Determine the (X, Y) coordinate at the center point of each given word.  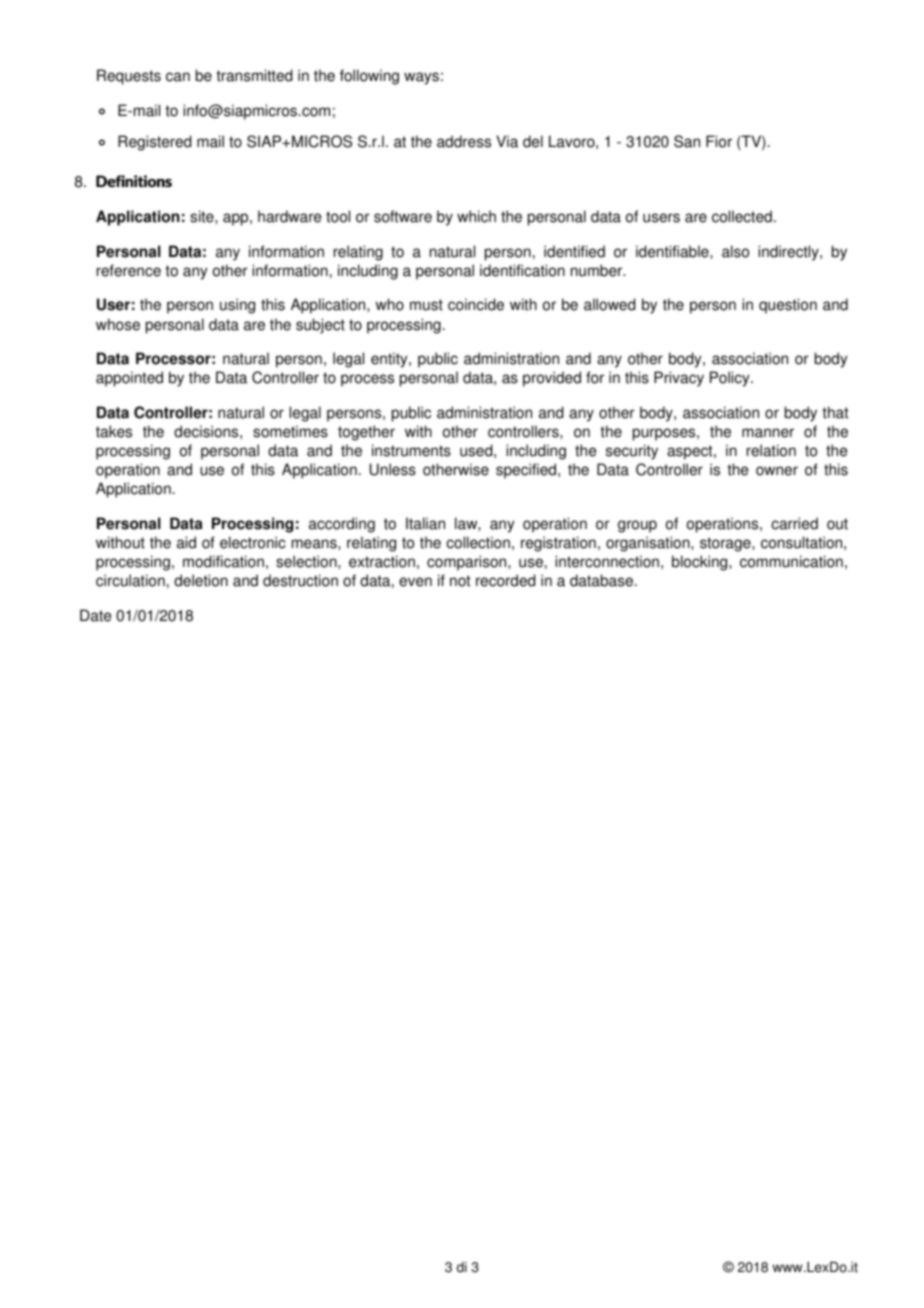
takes (114, 431)
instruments (411, 450)
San (687, 141)
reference (129, 270)
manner (768, 433)
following (369, 77)
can (178, 77)
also (735, 251)
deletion (201, 580)
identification (522, 270)
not (460, 581)
